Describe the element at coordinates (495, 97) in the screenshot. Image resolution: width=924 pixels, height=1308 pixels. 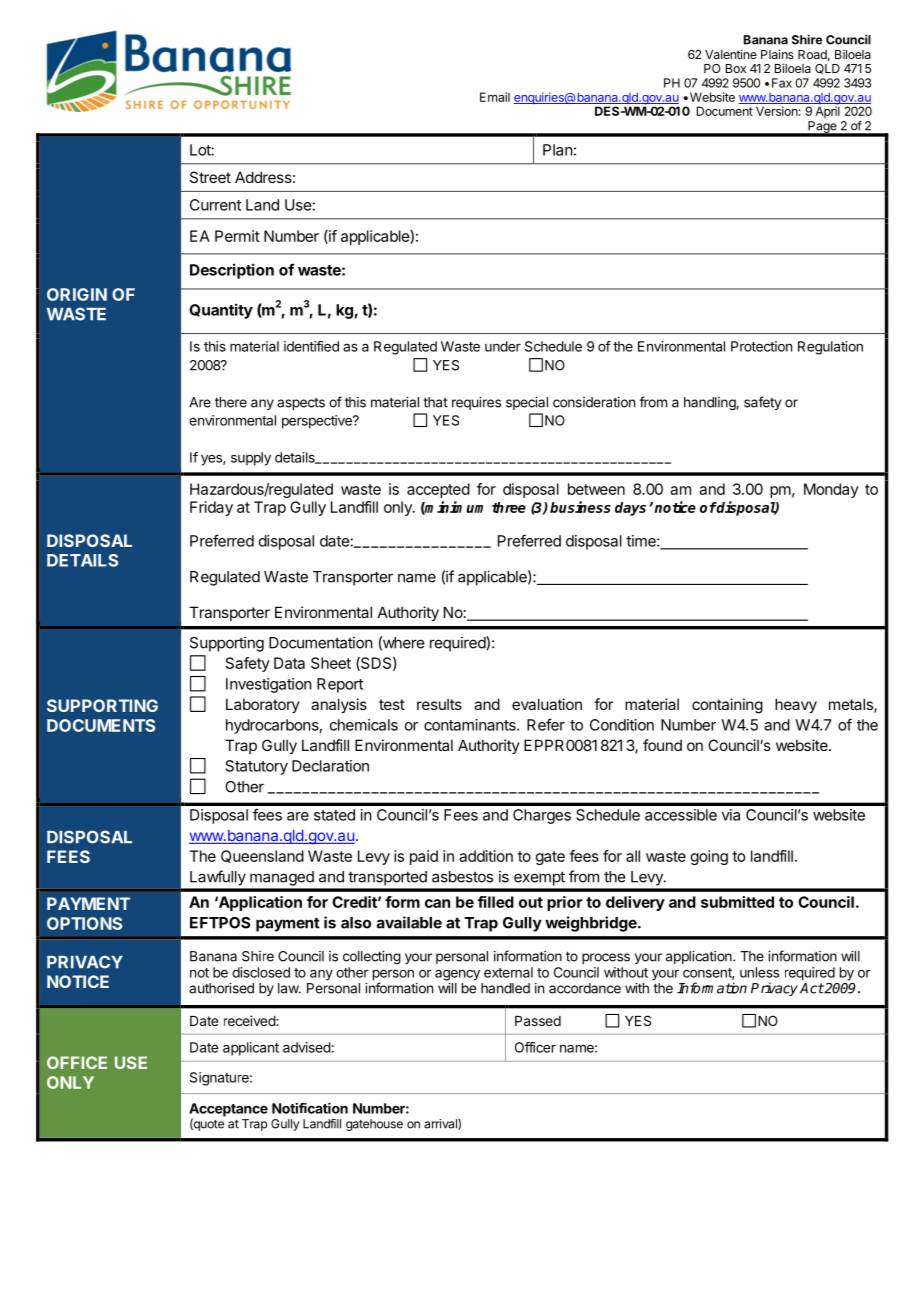
I see `Email` at that location.
